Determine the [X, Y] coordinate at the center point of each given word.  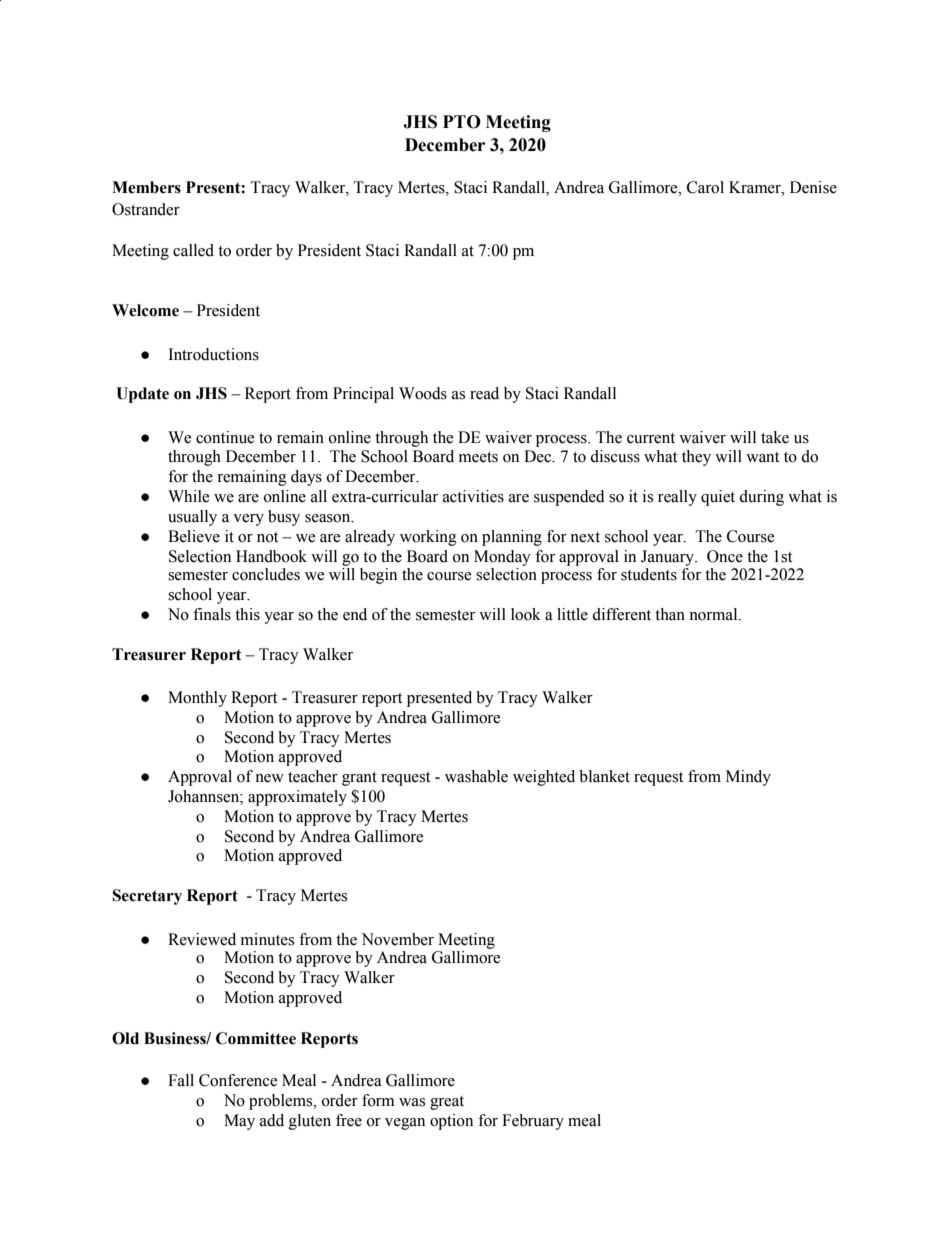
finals [212, 614]
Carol [705, 187]
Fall [181, 1080]
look [526, 614]
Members [146, 187]
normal [714, 614]
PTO [462, 122]
